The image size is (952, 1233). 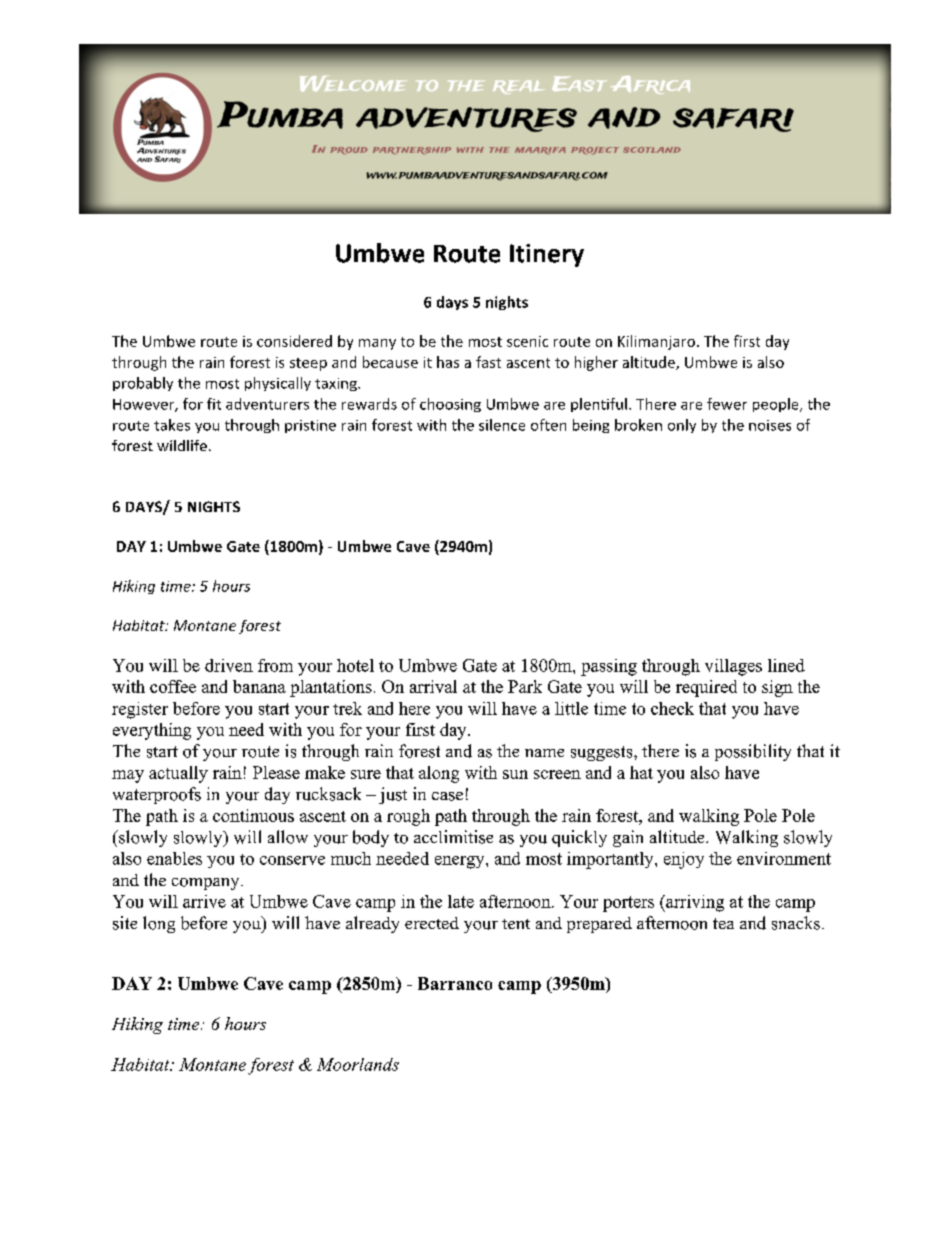 I want to click on enjoy, so click(x=684, y=860).
